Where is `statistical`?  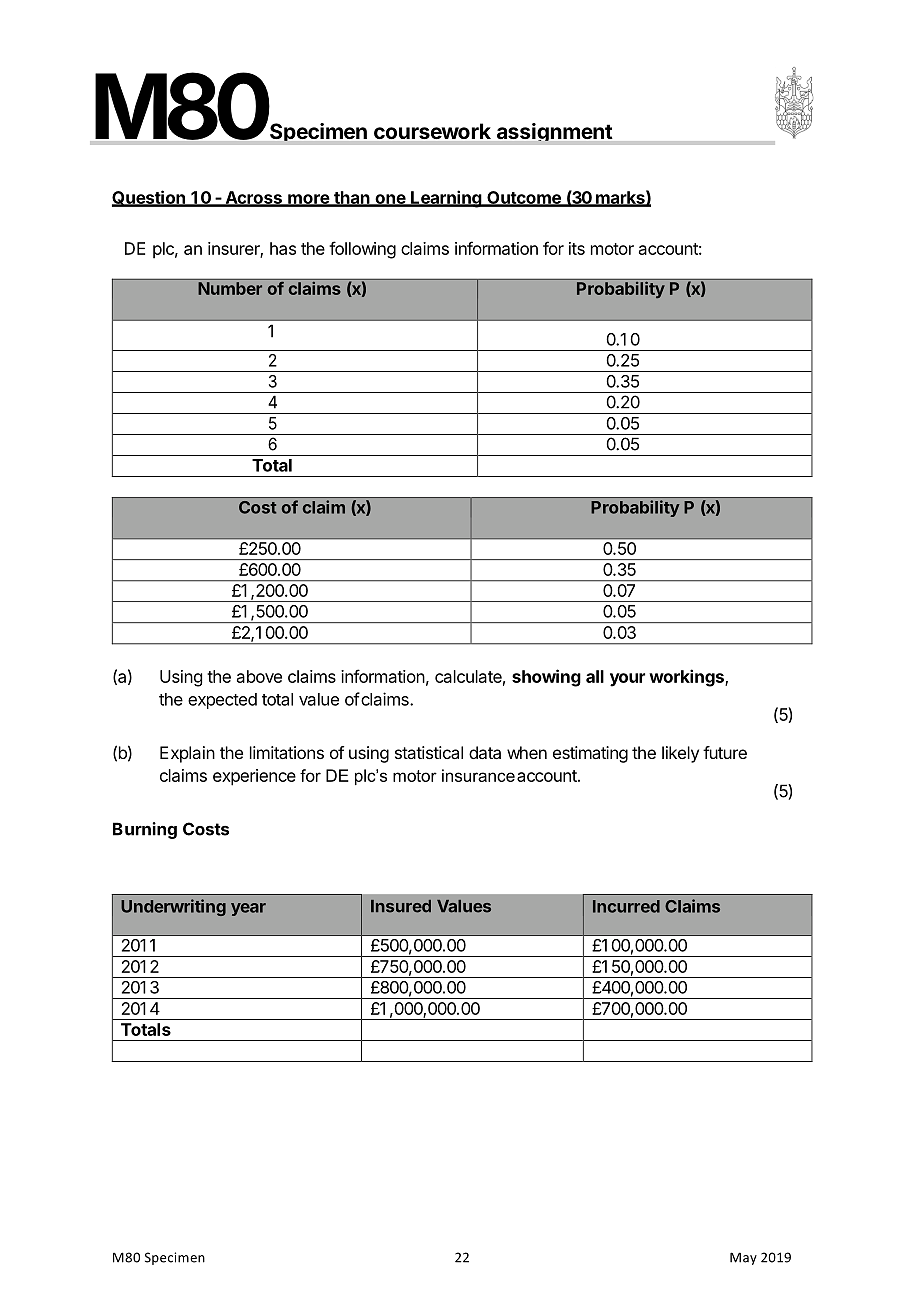 statistical is located at coordinates (429, 752).
